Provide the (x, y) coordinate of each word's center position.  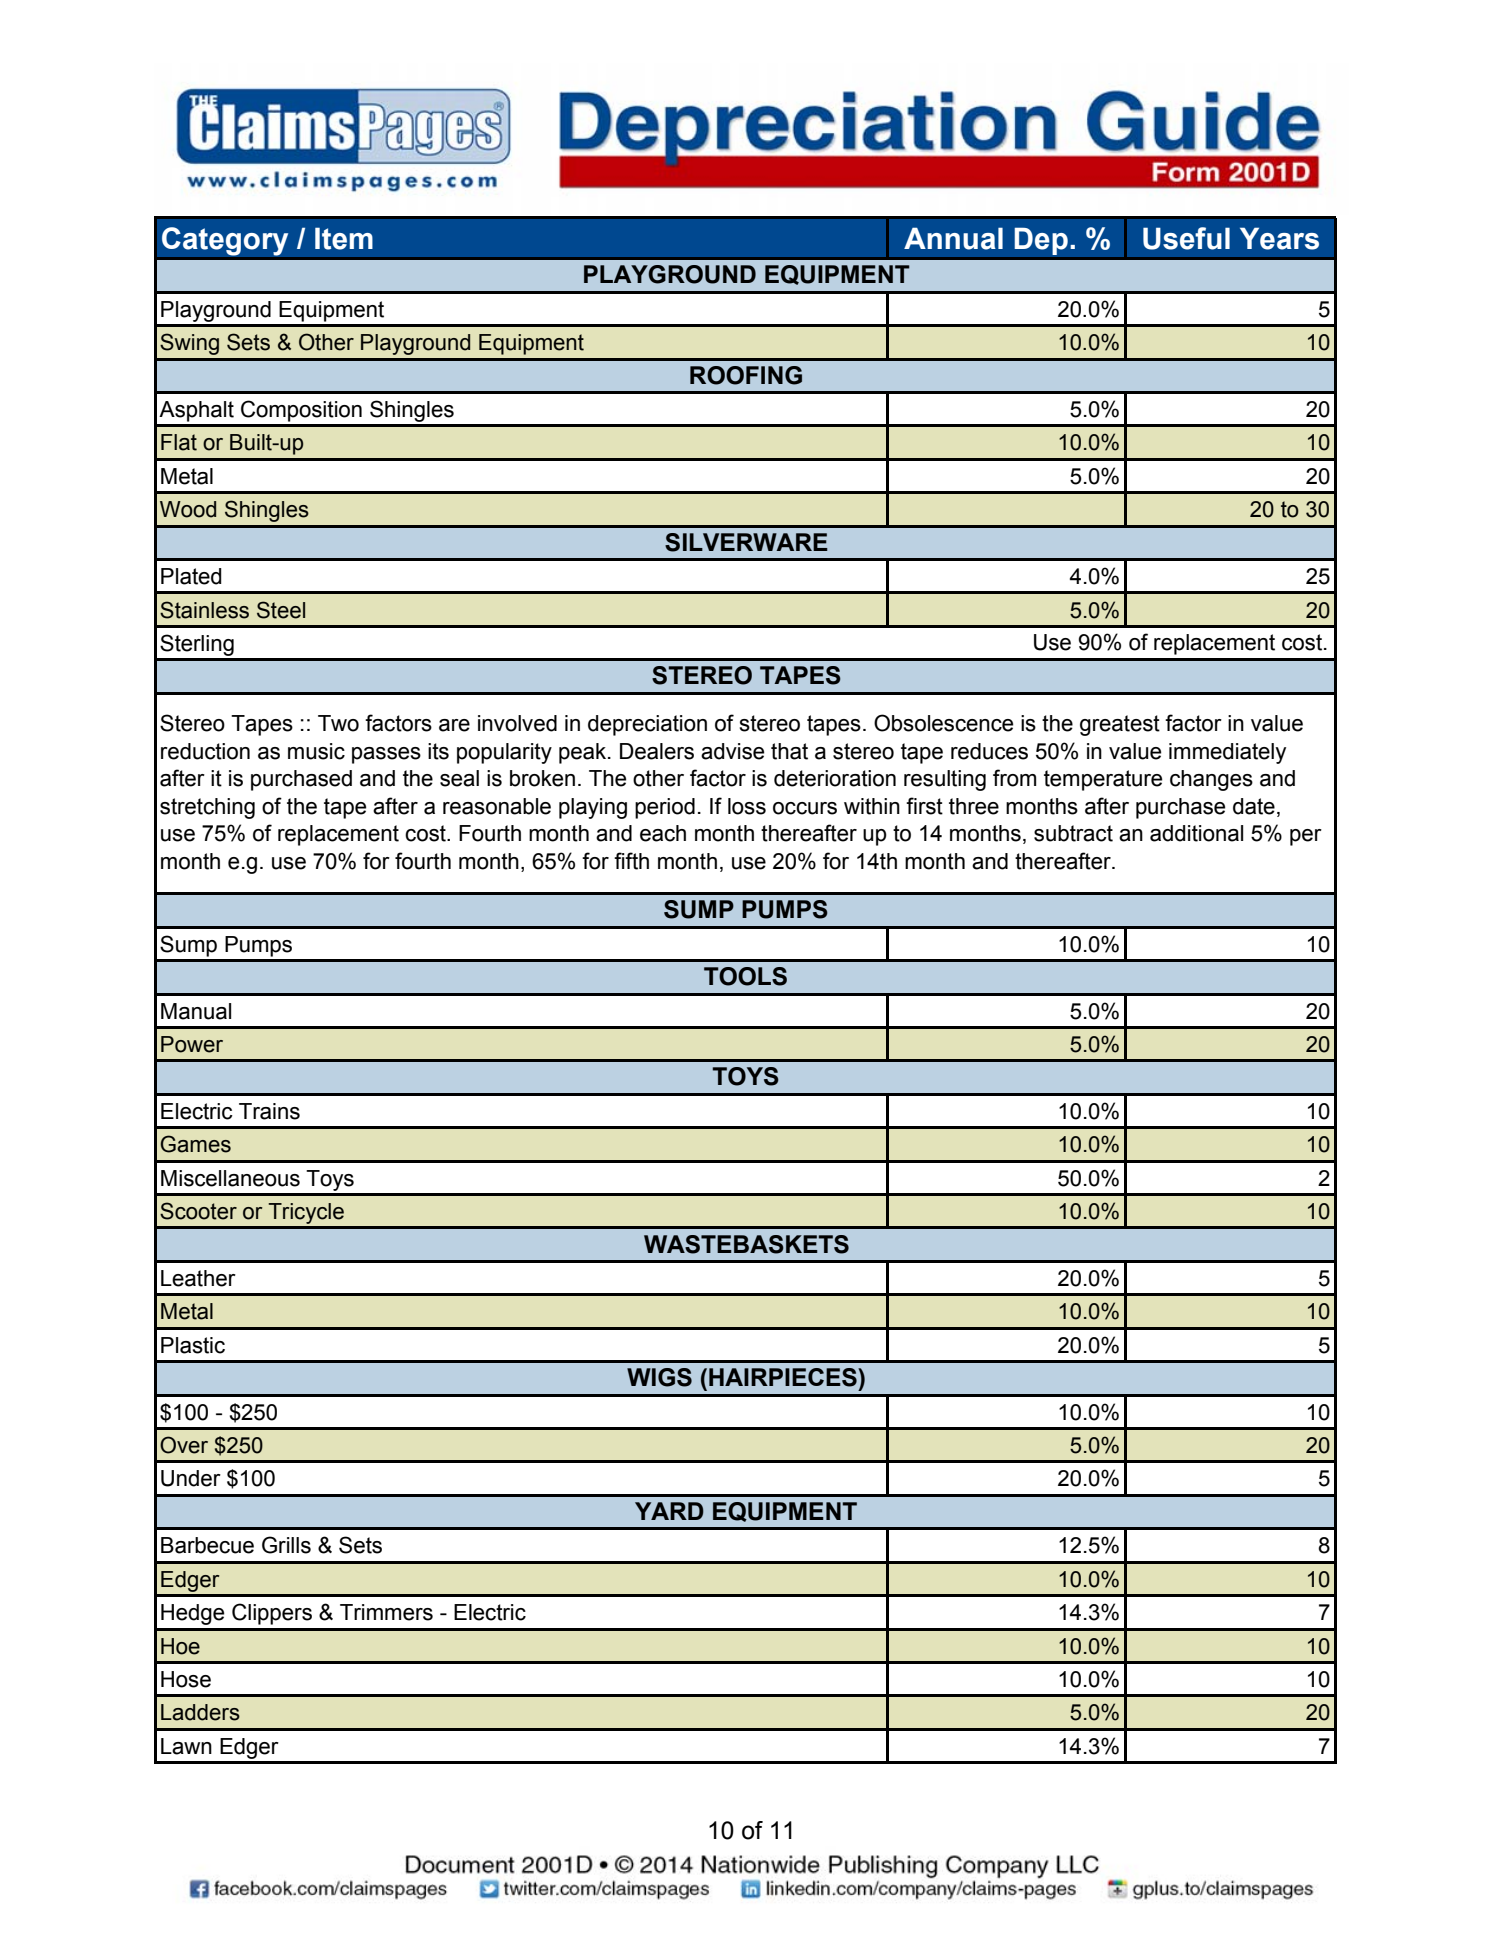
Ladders (200, 1712)
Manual (196, 1011)
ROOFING (746, 375)
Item (344, 238)
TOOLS (745, 976)
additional (1196, 833)
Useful (1186, 238)
